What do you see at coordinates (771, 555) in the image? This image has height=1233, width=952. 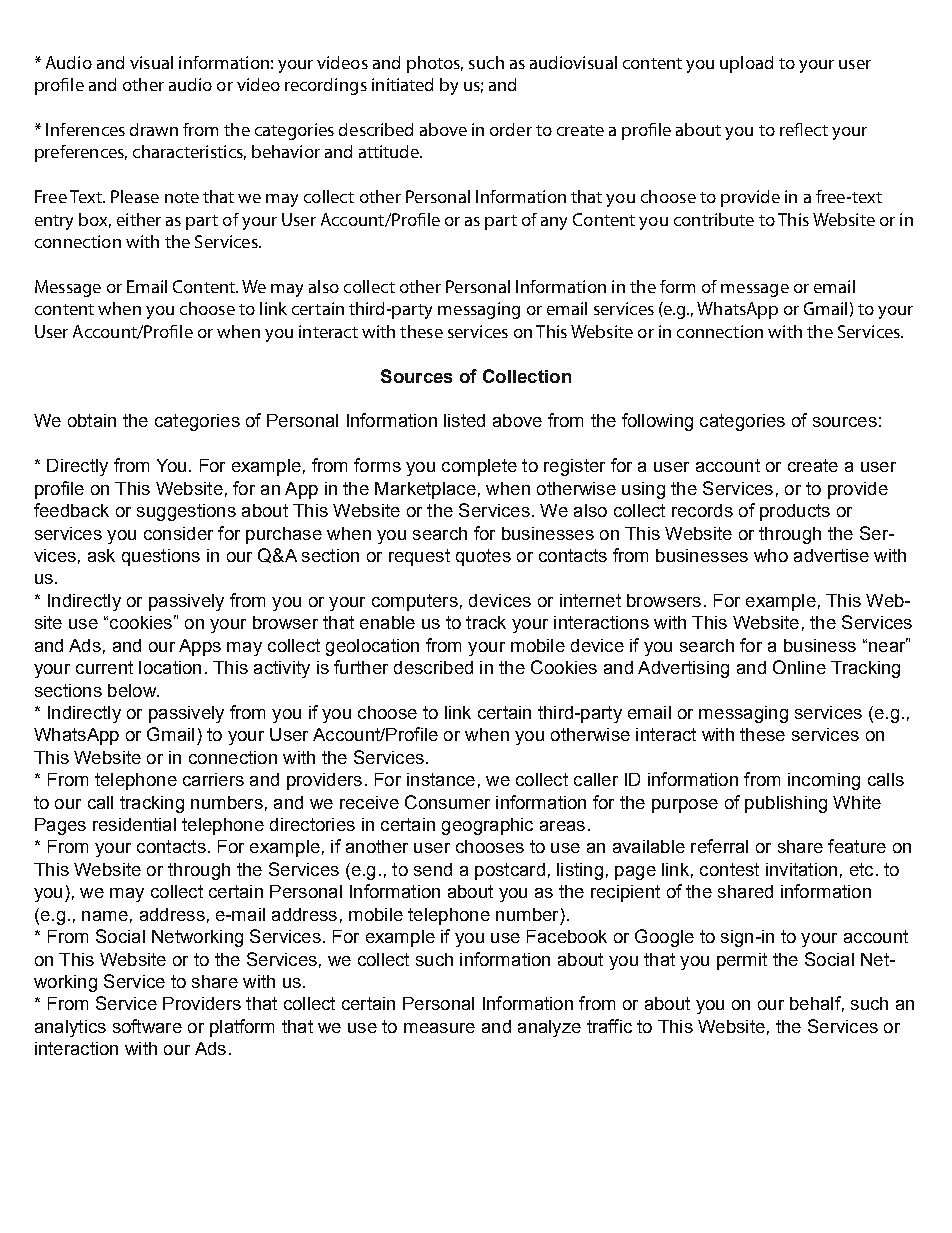 I see `who` at bounding box center [771, 555].
